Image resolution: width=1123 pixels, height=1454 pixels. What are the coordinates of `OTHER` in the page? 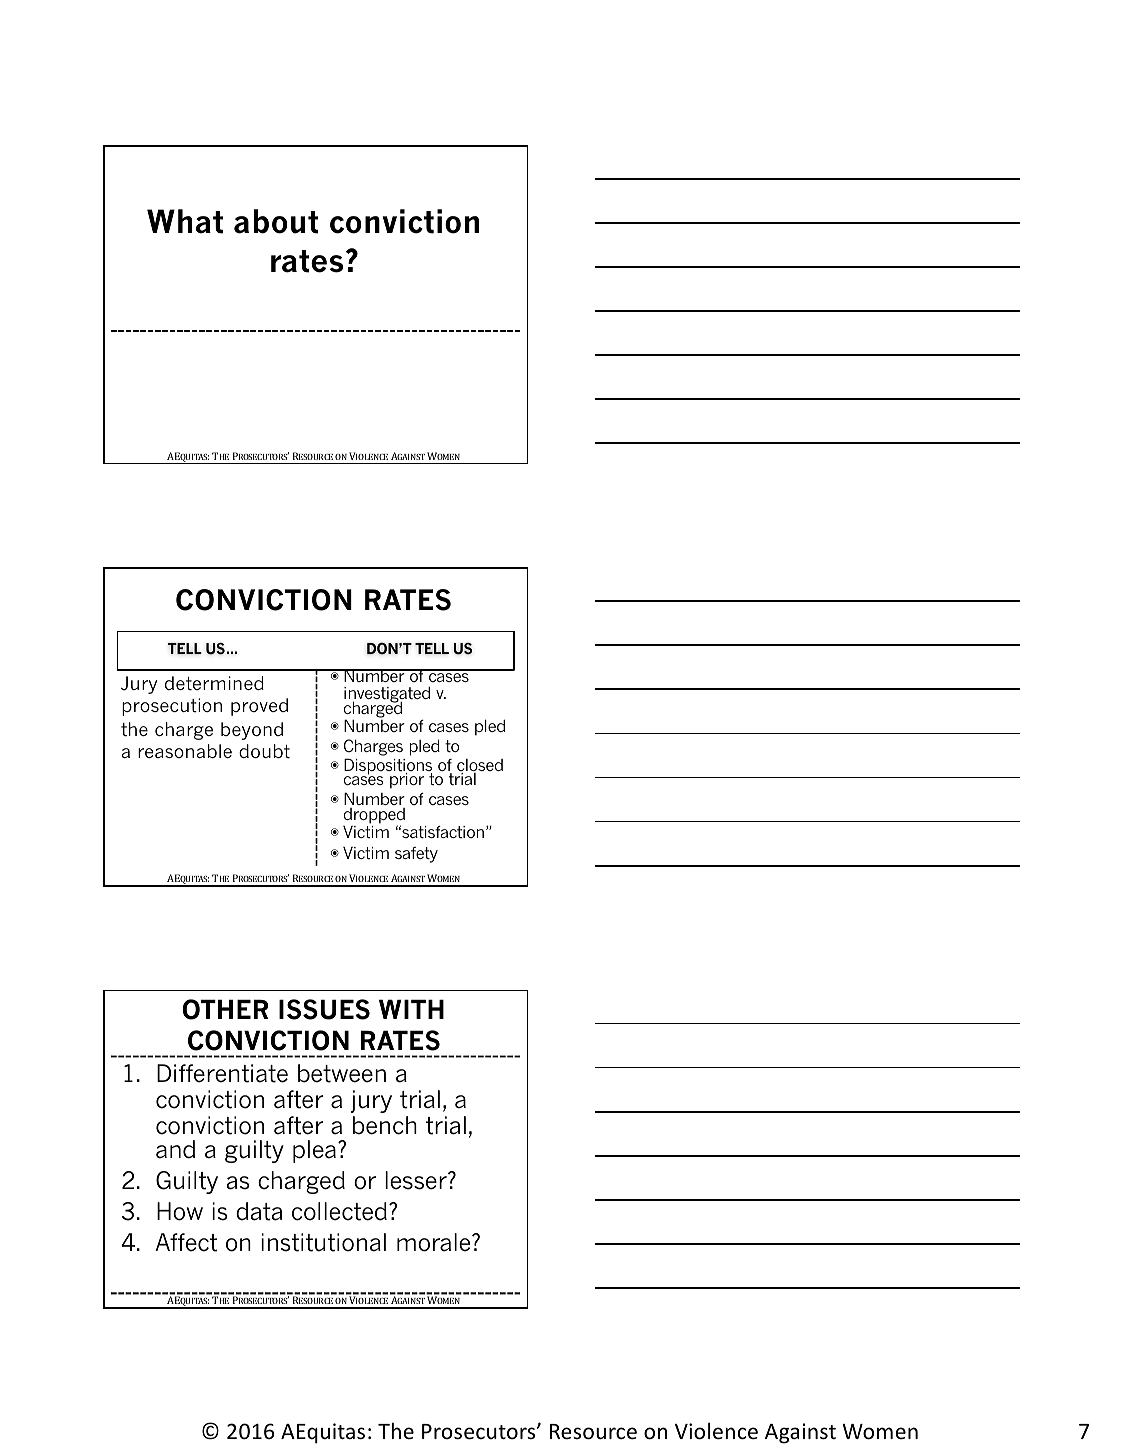 It's located at (225, 1009).
